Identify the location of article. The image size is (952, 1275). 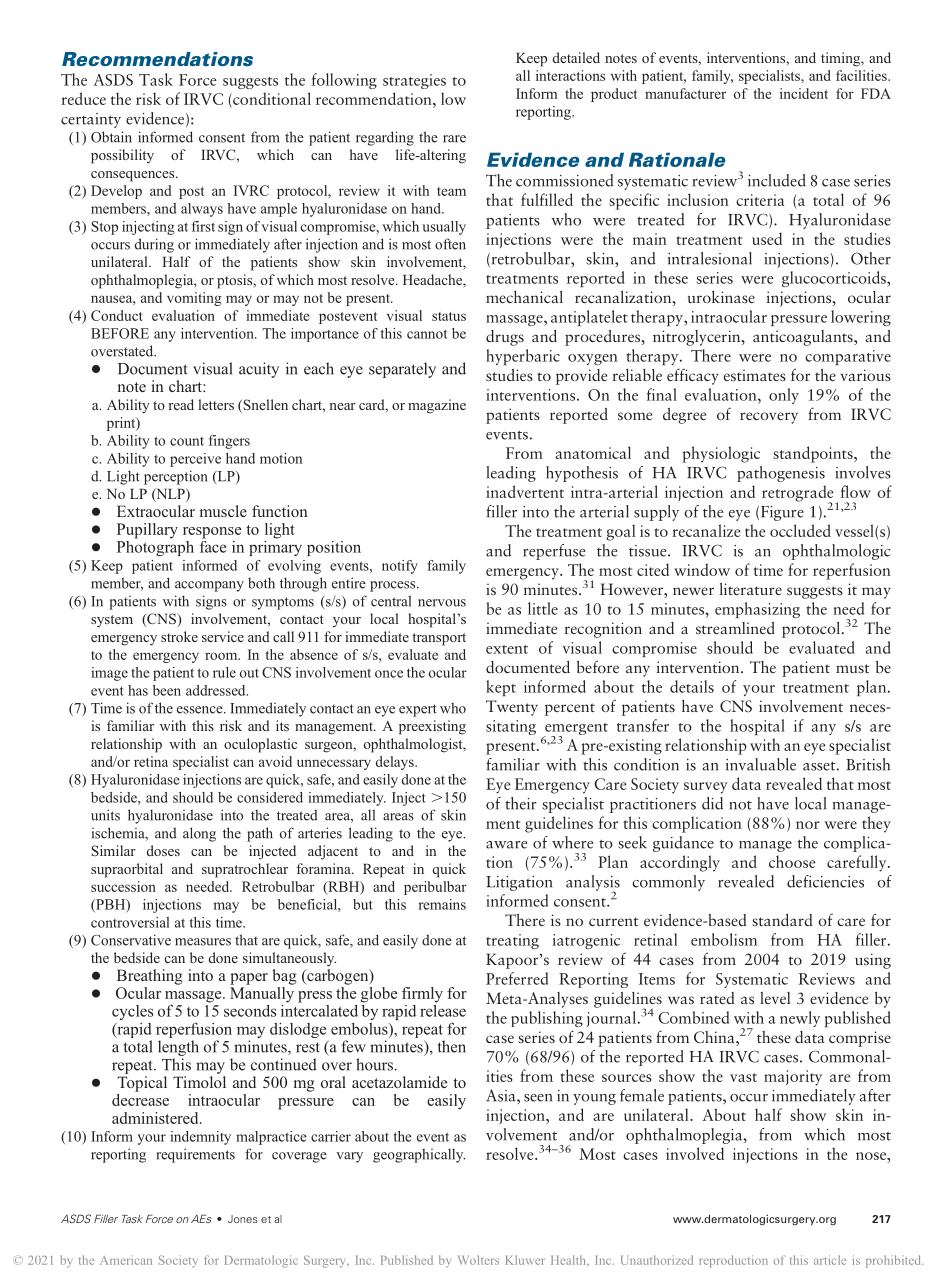
(830, 1260).
